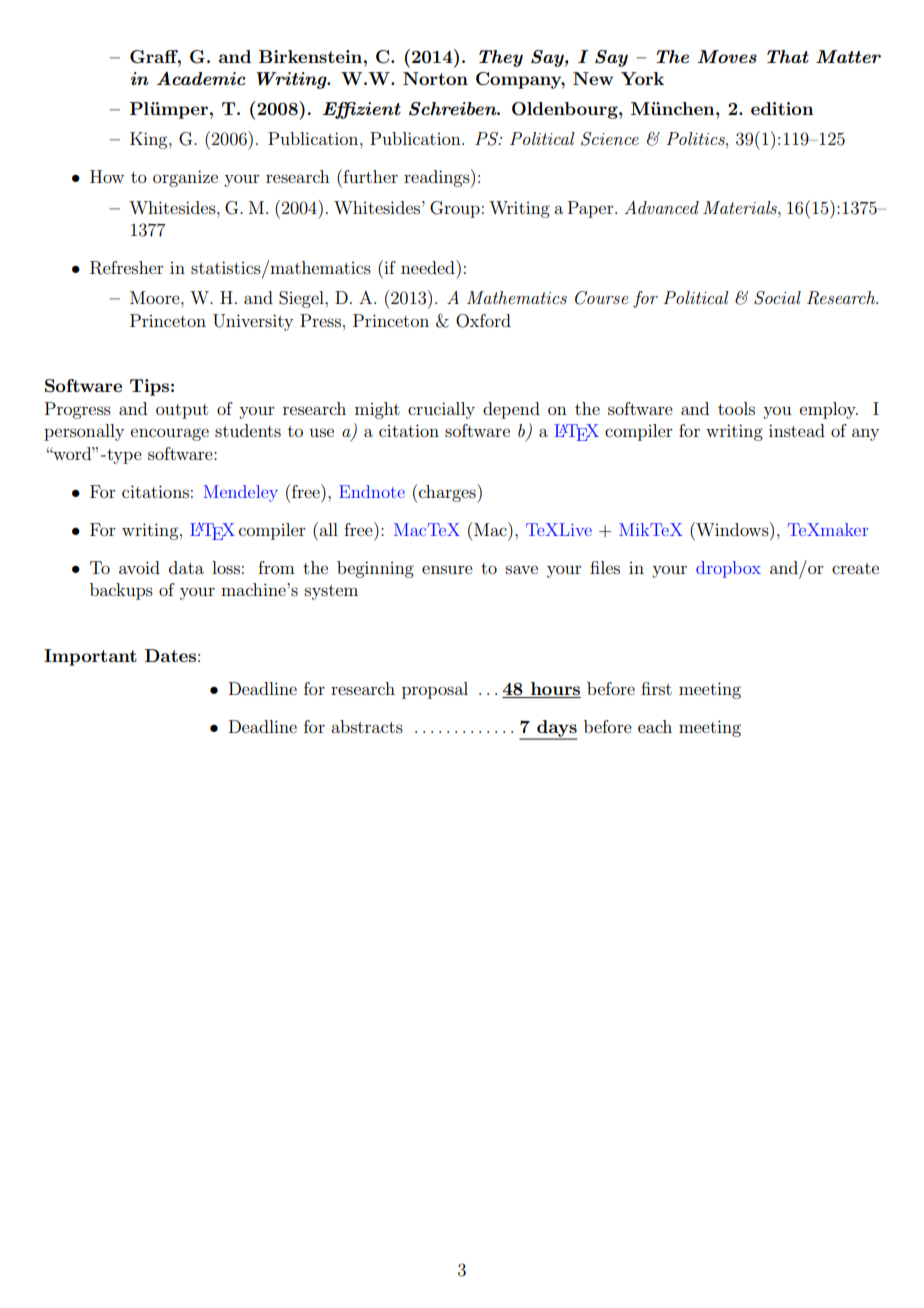 This screenshot has width=924, height=1308. Describe the element at coordinates (201, 78) in the screenshot. I see `Academic` at that location.
